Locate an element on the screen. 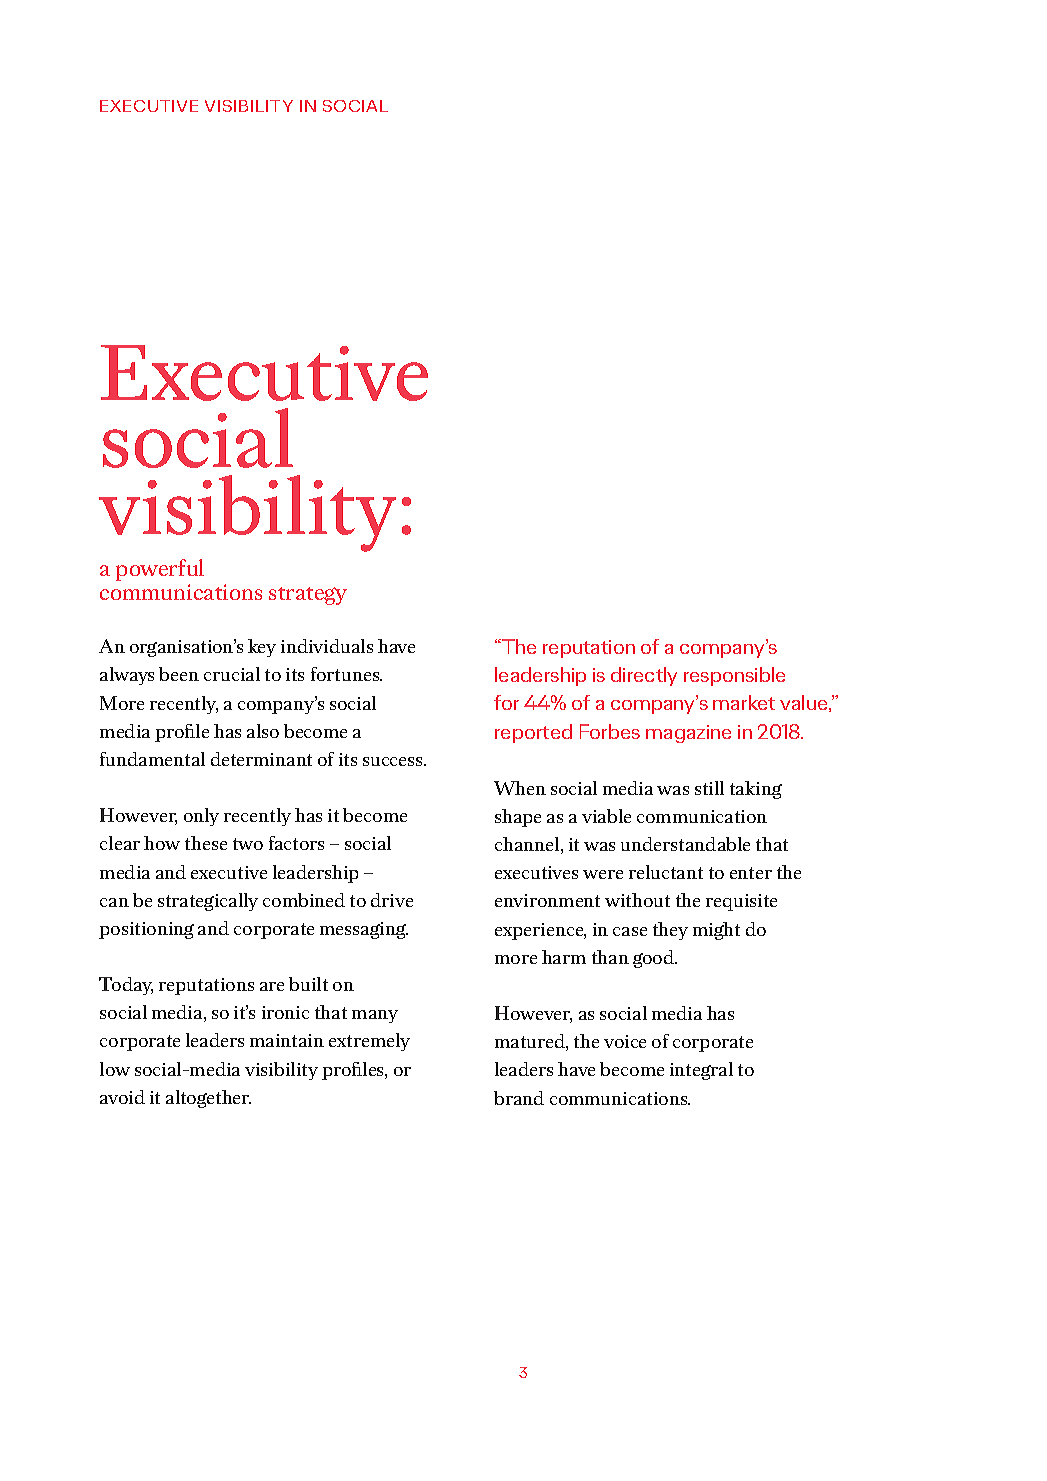  these is located at coordinates (206, 843).
